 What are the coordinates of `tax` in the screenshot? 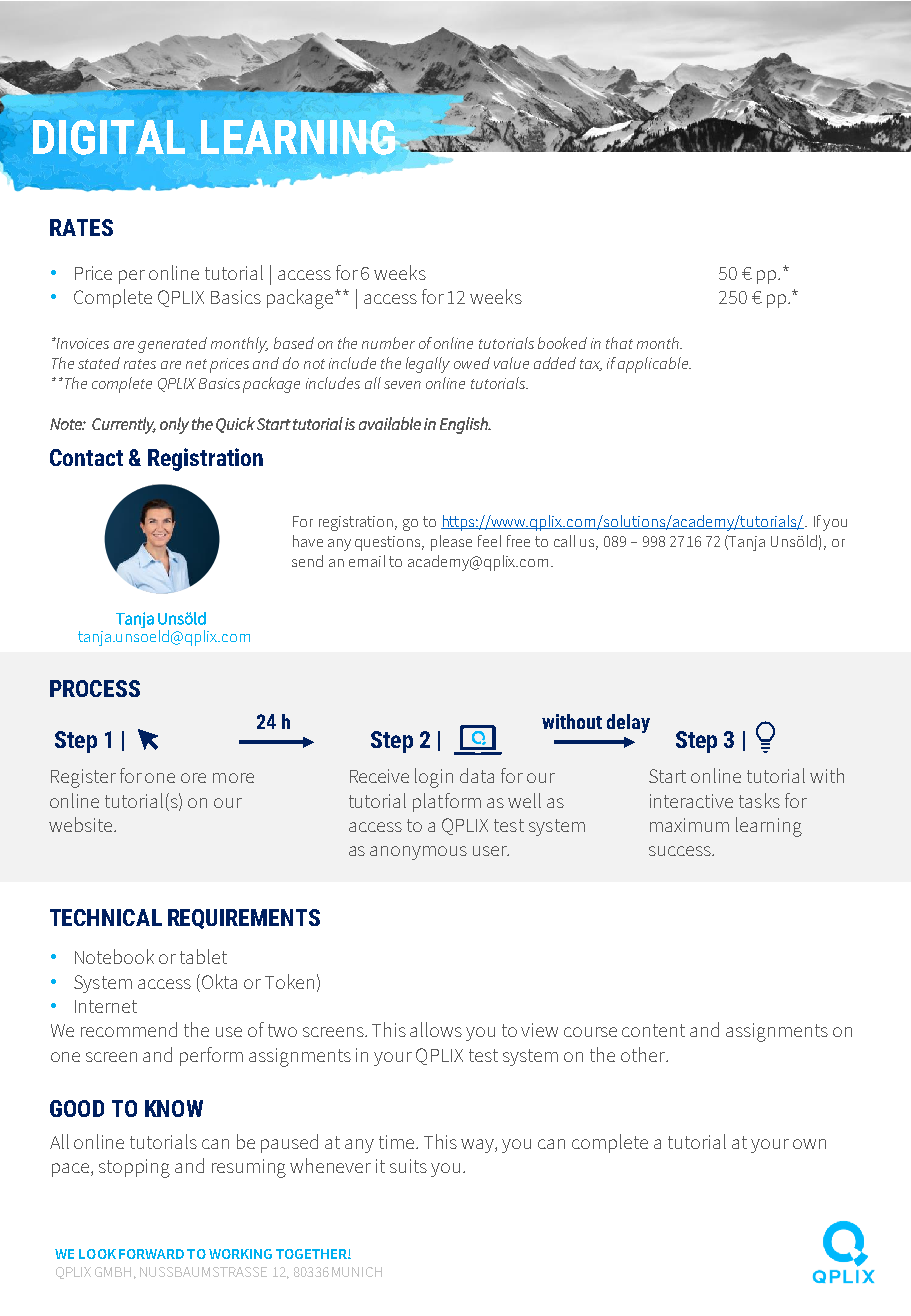 It's located at (591, 365).
